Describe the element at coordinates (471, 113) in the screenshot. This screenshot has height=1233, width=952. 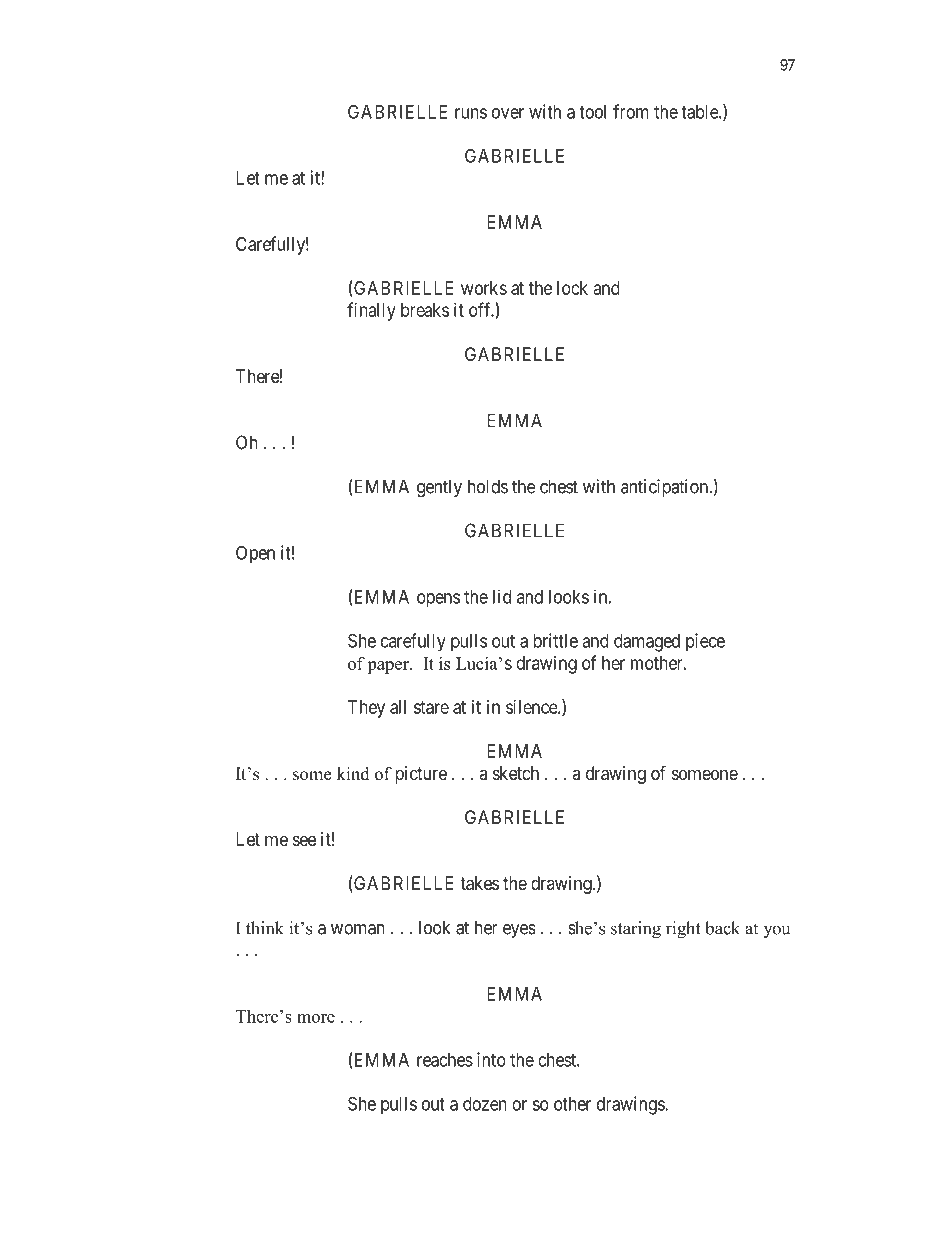
I see `runs` at that location.
